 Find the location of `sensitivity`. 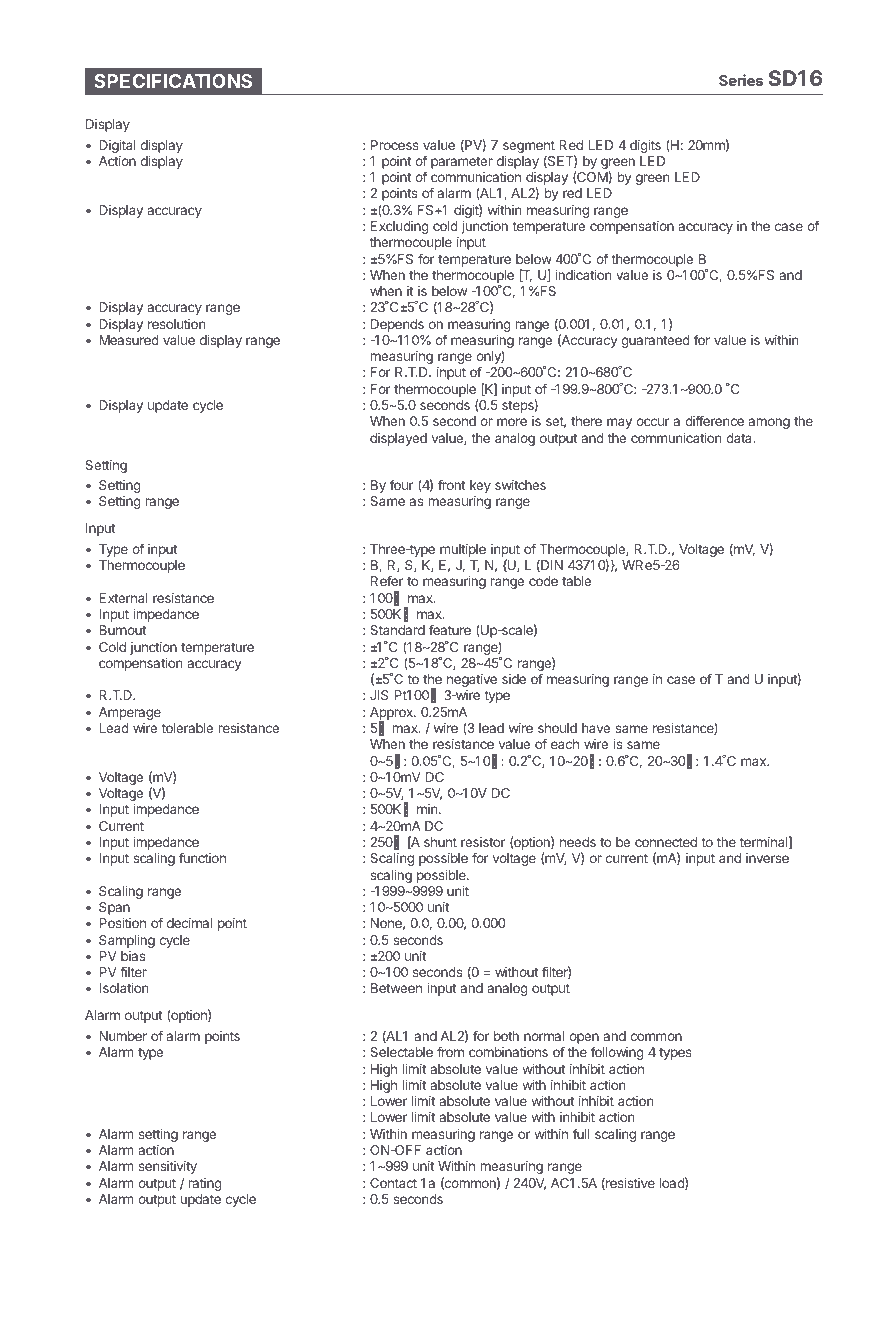

sensitivity is located at coordinates (168, 1167).
